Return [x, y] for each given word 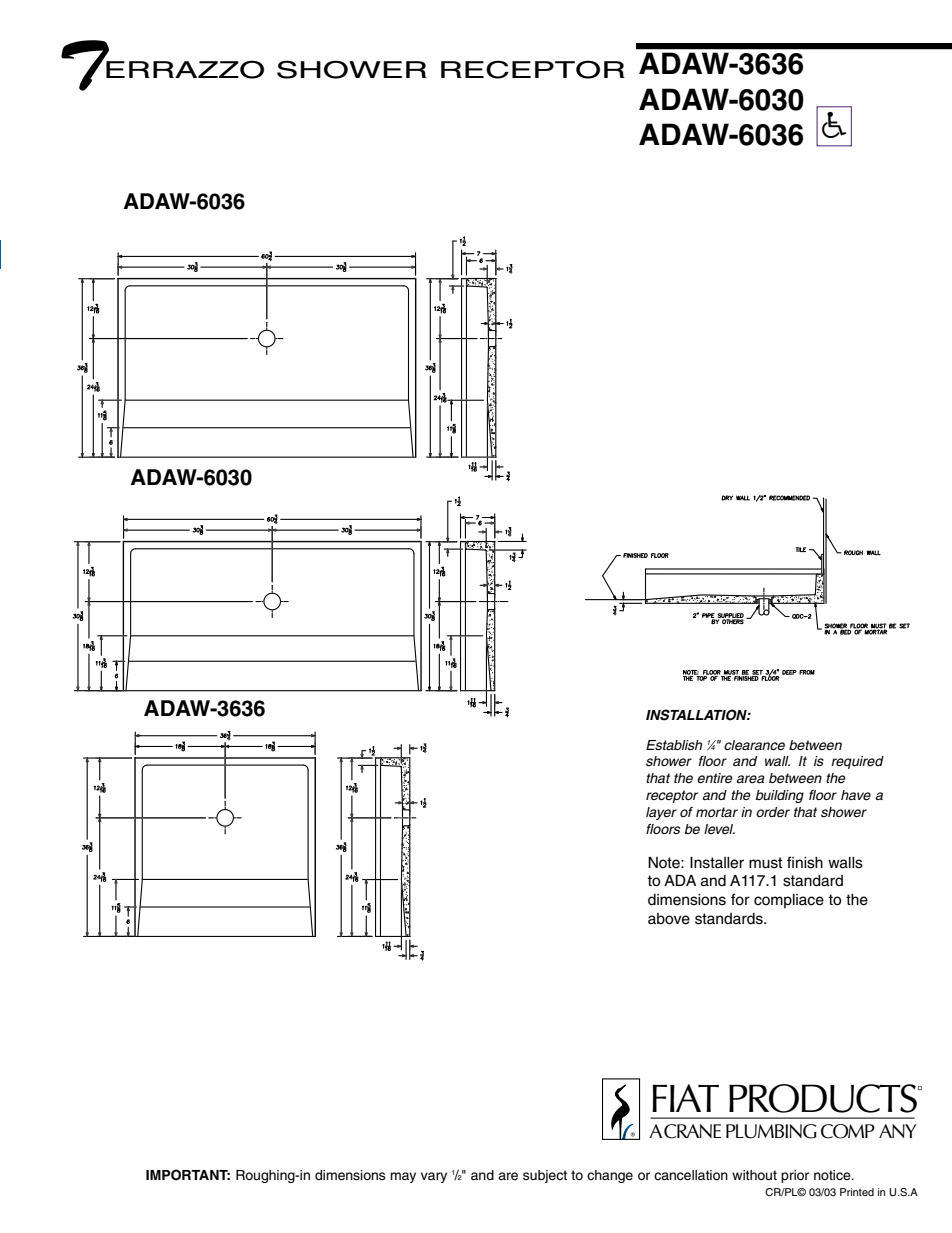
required [857, 762]
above [669, 919]
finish [805, 862]
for [740, 899]
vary [434, 1177]
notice [833, 1175]
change [610, 1176]
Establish [674, 745]
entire [715, 778]
